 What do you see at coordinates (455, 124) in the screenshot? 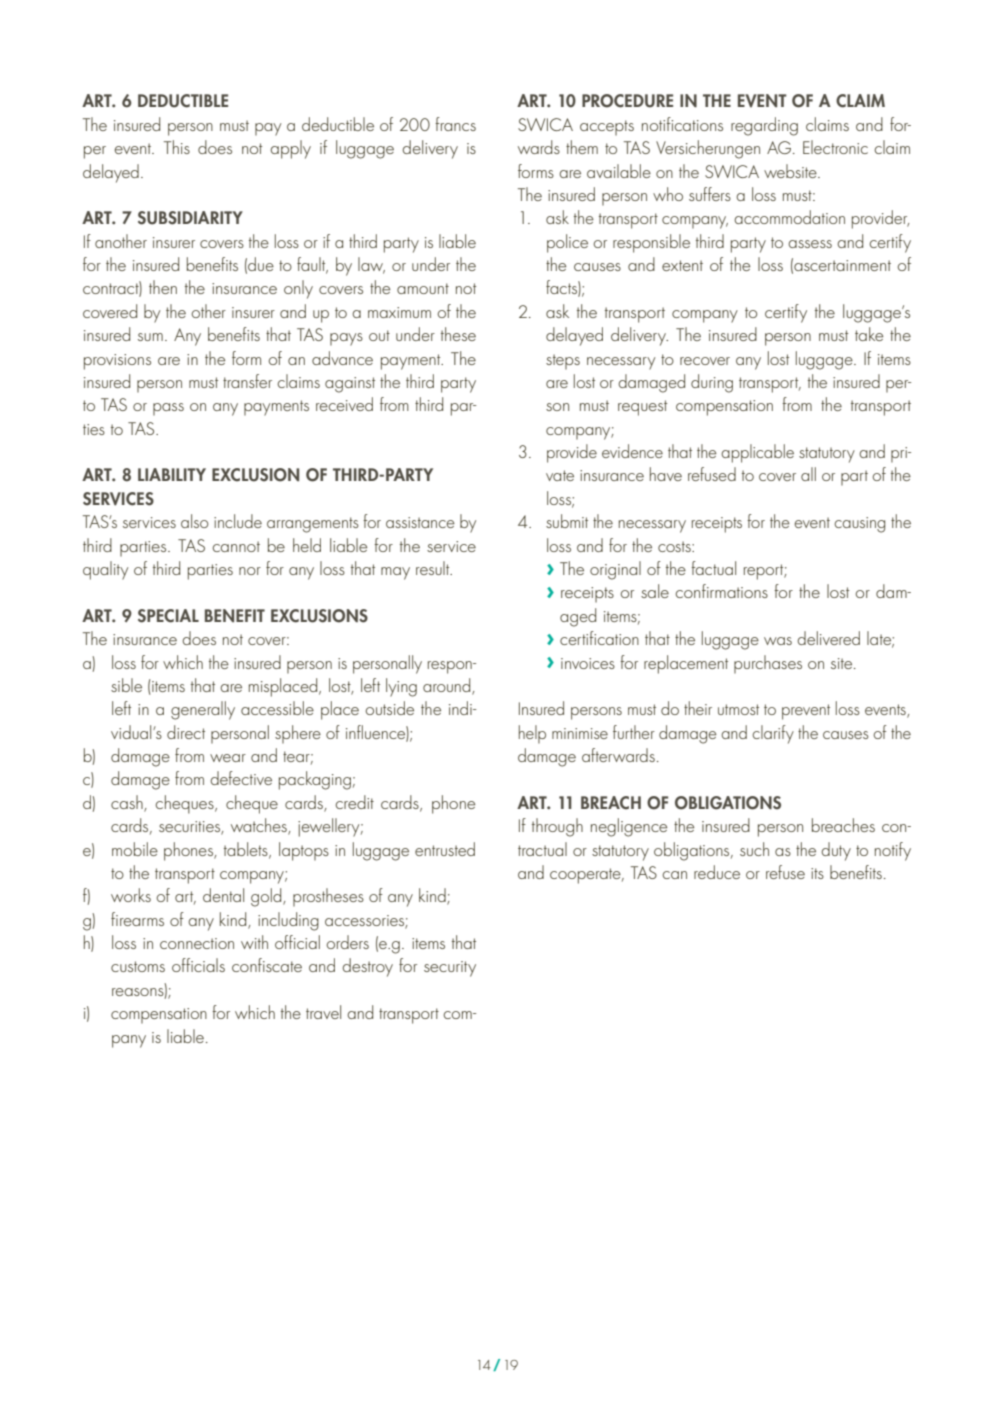
I see `francs` at bounding box center [455, 124].
